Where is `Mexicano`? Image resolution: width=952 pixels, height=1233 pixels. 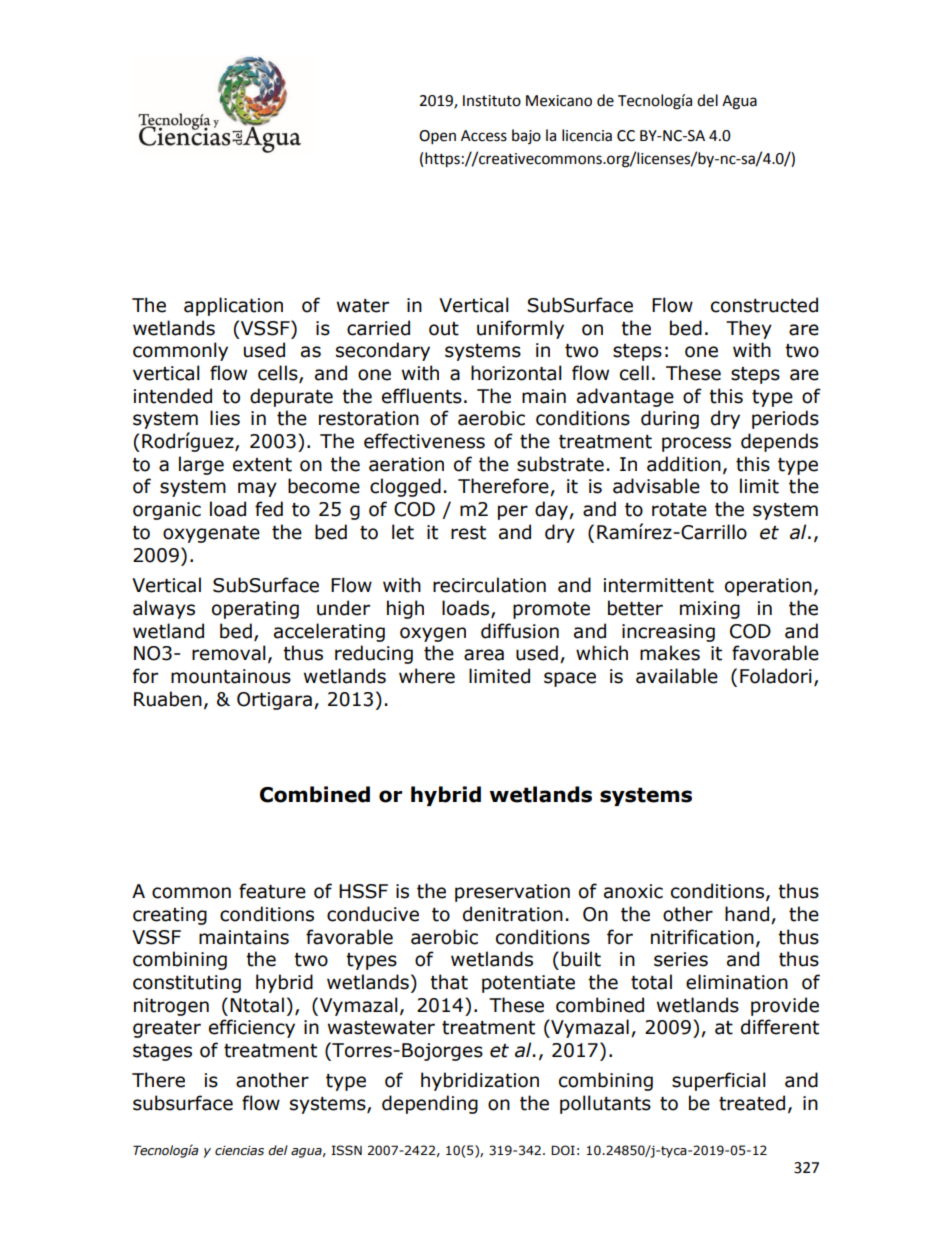
Mexicano is located at coordinates (559, 101).
